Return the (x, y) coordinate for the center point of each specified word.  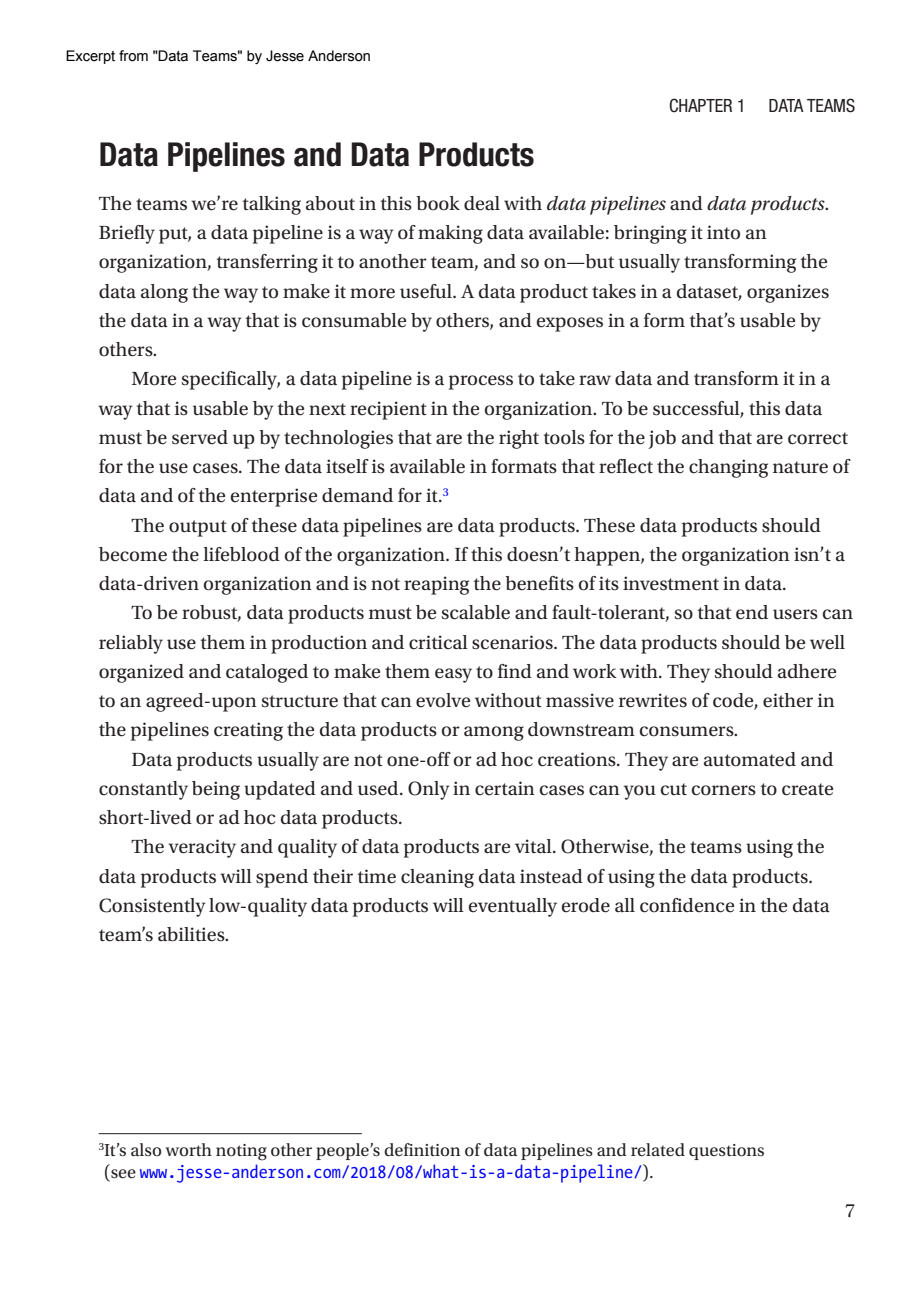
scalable (476, 612)
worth (188, 1149)
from (133, 56)
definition (422, 1149)
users (795, 614)
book (438, 203)
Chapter (700, 105)
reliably (131, 644)
